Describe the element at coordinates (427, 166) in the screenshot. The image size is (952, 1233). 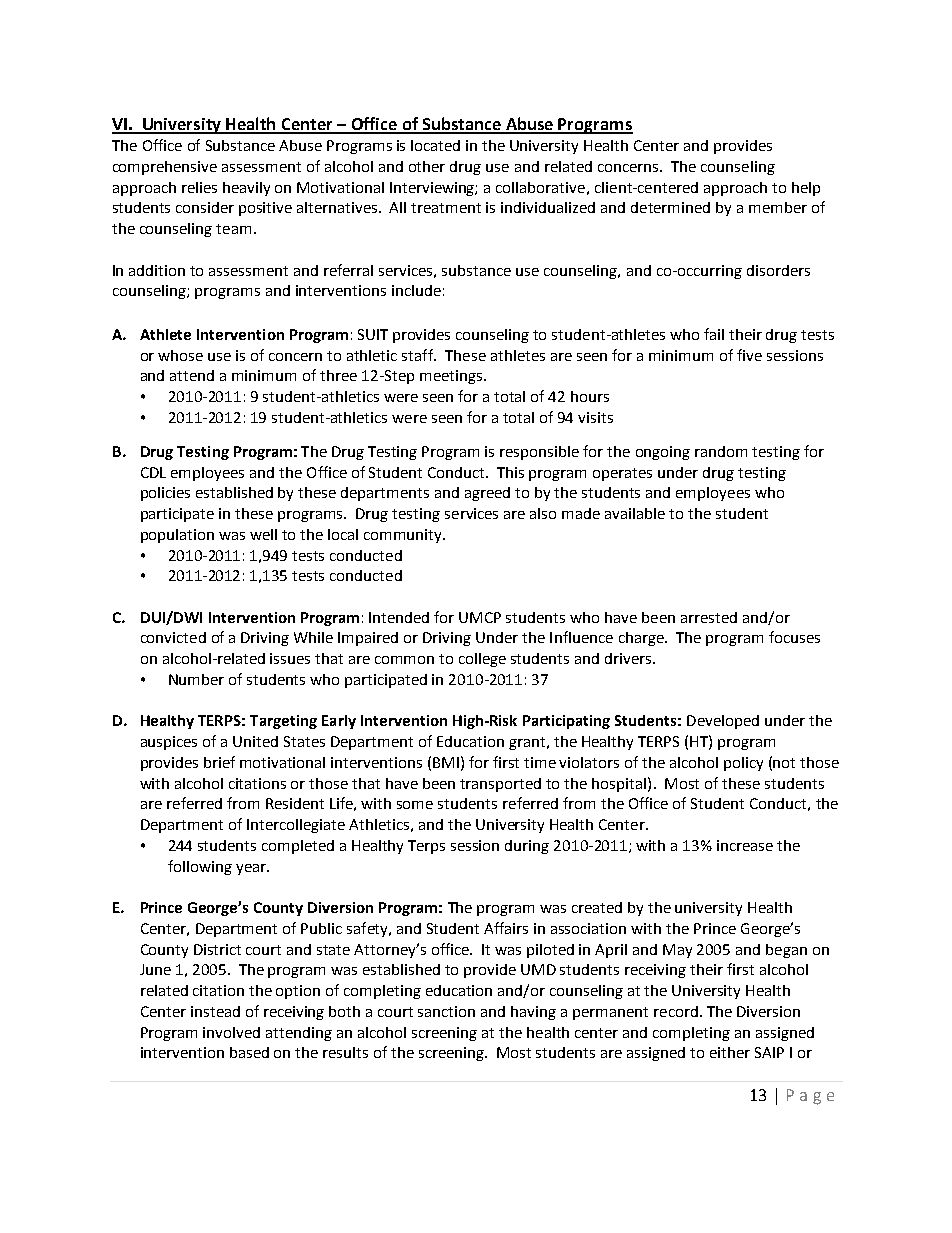
I see `other` at that location.
